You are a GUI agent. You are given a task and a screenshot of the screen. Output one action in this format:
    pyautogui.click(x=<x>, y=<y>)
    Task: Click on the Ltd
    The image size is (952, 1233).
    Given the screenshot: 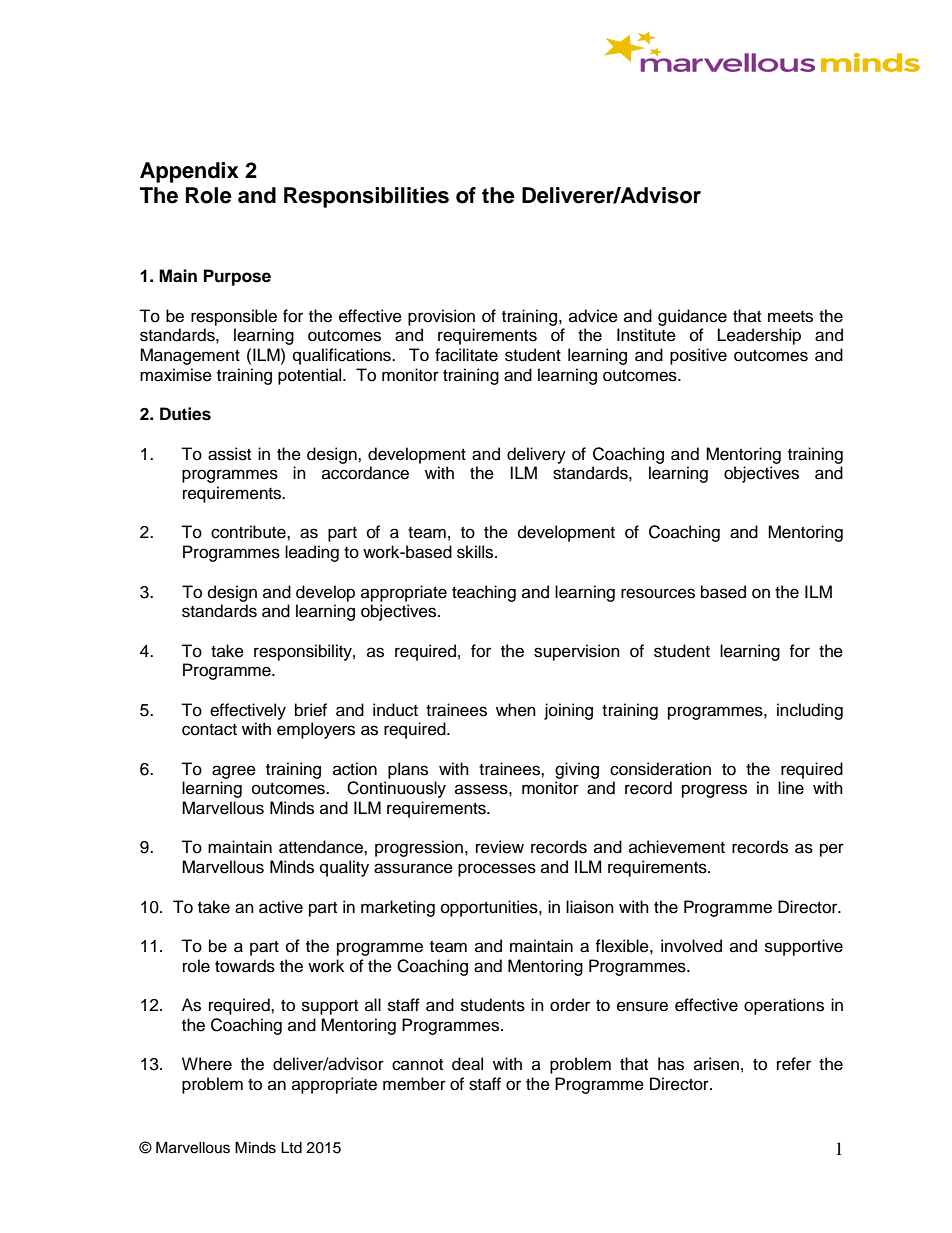 What is the action you would take?
    pyautogui.click(x=291, y=1148)
